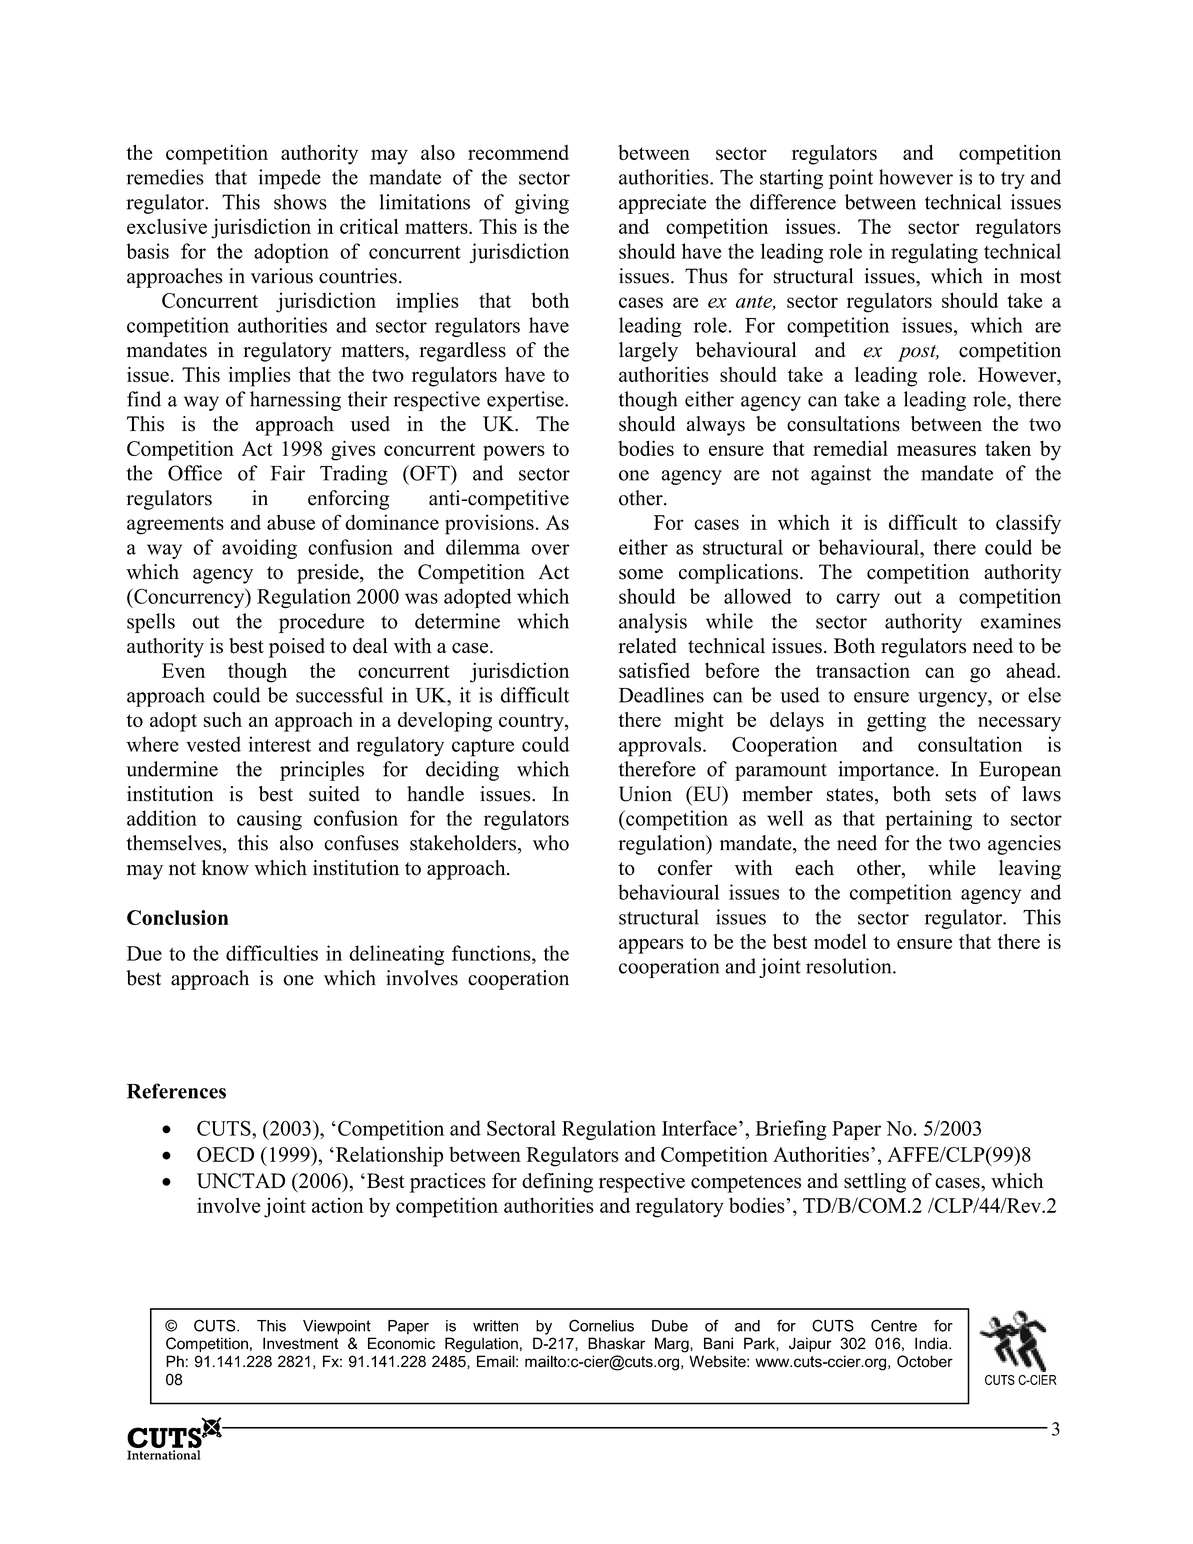 The width and height of the screenshot is (1193, 1544). Describe the element at coordinates (601, 1325) in the screenshot. I see `Cornelius` at that location.
